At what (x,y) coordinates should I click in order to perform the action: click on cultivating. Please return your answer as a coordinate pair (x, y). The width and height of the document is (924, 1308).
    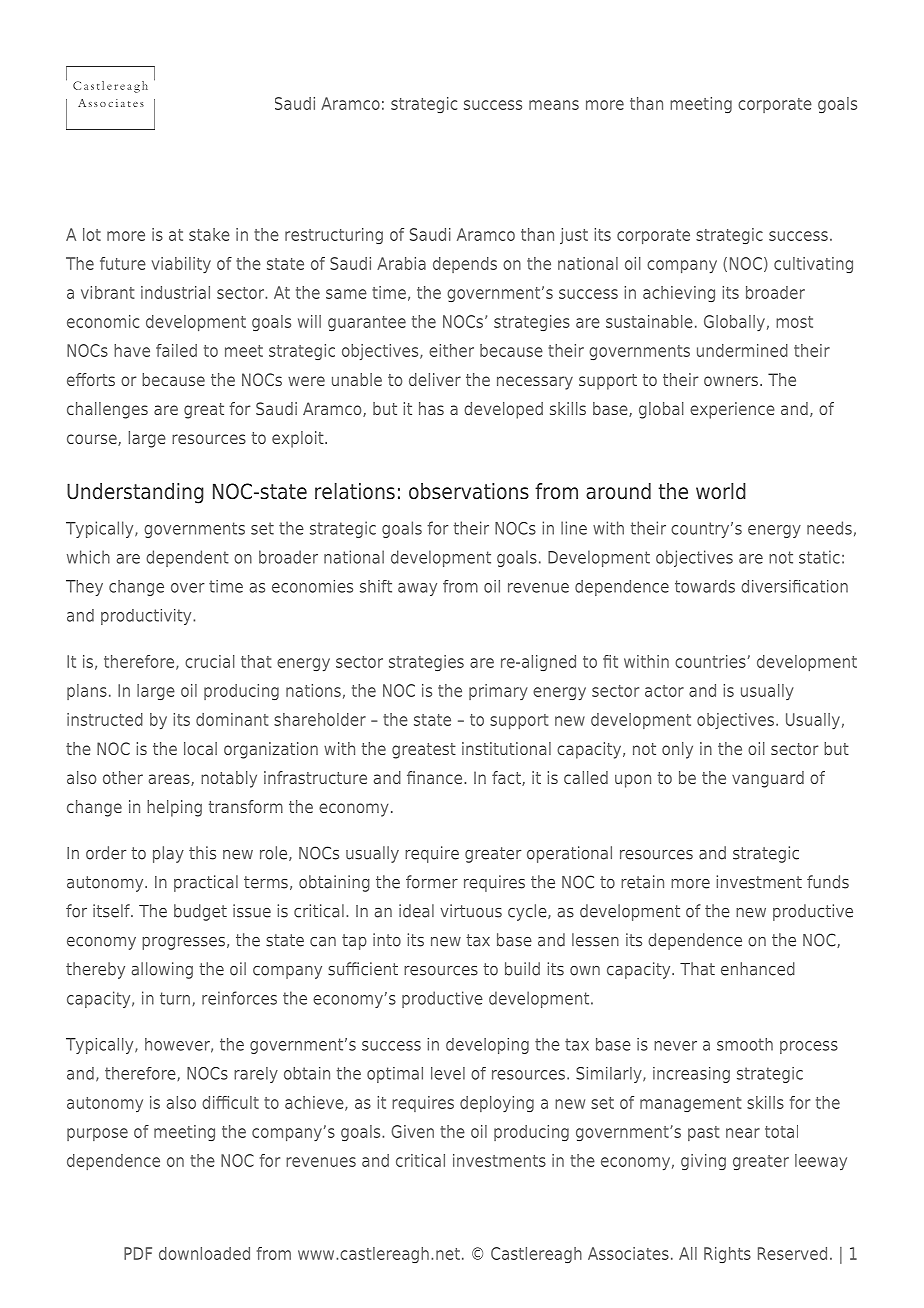
    Looking at the image, I should click on (813, 265).
